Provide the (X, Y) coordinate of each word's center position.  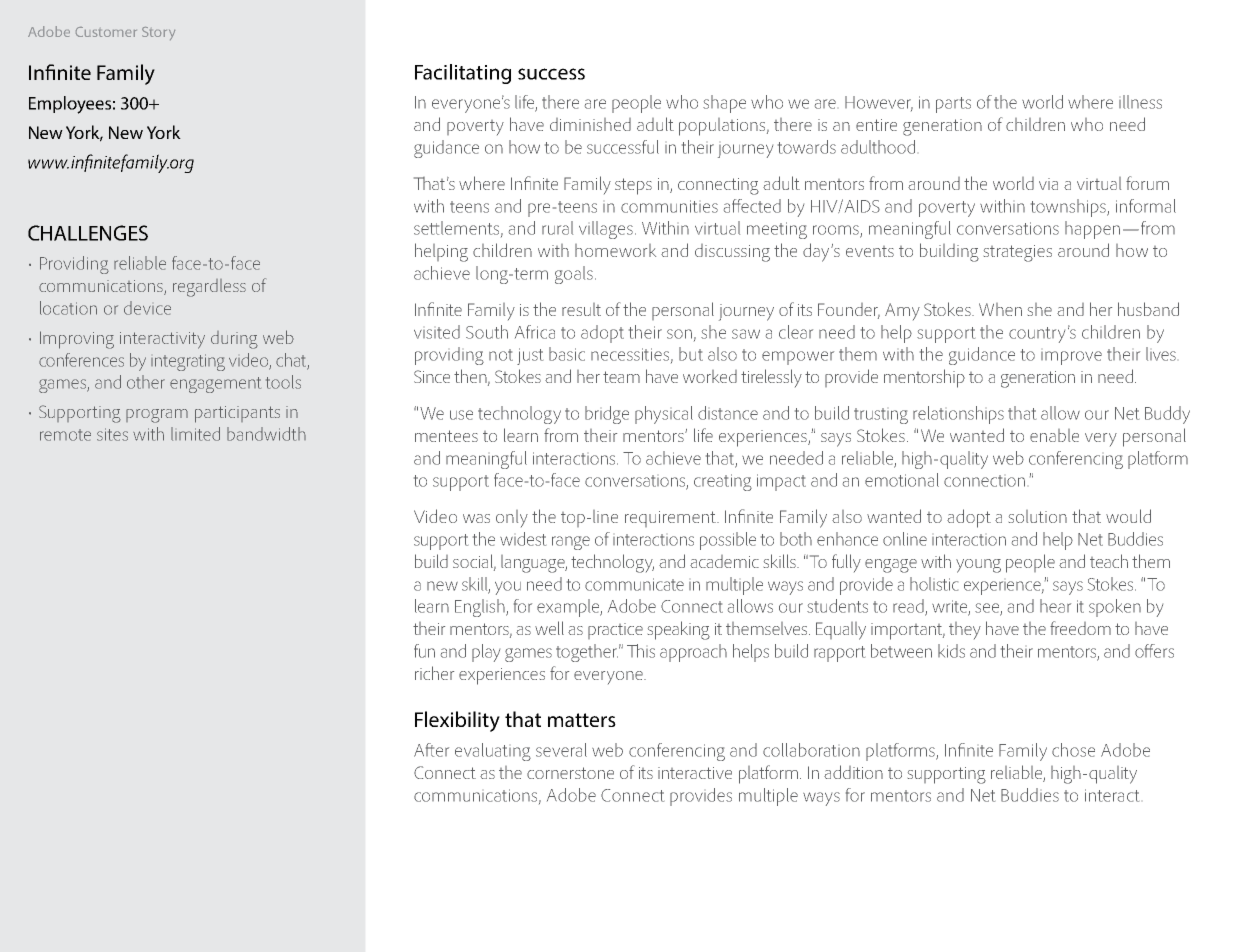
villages (606, 230)
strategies (1018, 253)
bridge (607, 415)
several (561, 750)
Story (158, 33)
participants (237, 414)
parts (953, 105)
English (481, 608)
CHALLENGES (88, 233)
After (431, 750)
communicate (634, 584)
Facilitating (463, 74)
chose (1073, 750)
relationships (958, 415)
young (978, 566)
